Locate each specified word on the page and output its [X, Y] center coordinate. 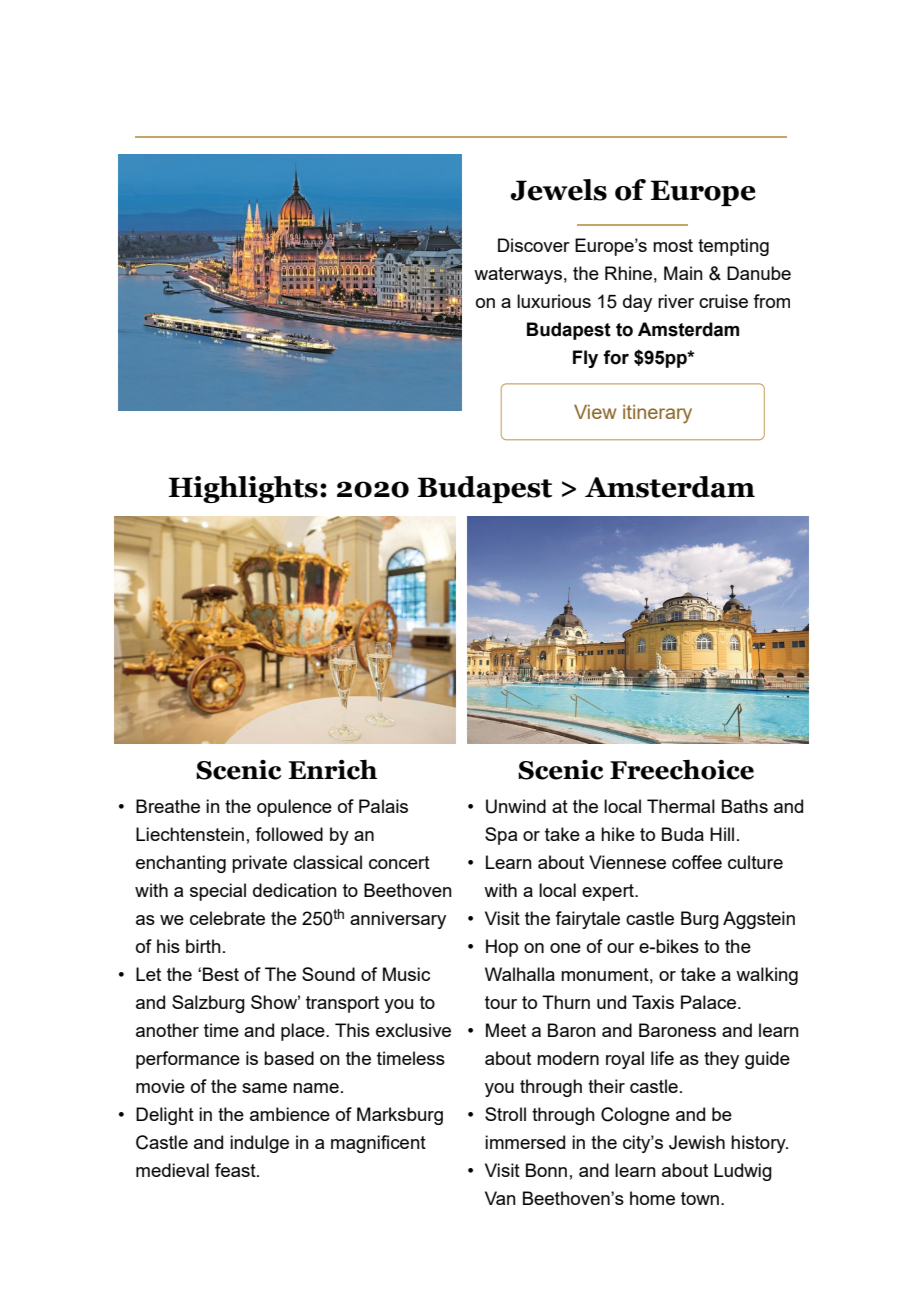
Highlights [243, 489]
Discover [534, 245]
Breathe [168, 806]
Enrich [332, 770]
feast [236, 1170]
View [595, 412]
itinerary [657, 414]
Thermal [681, 806]
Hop [502, 948]
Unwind [516, 806]
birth [203, 946]
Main [683, 273]
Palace [710, 1002]
